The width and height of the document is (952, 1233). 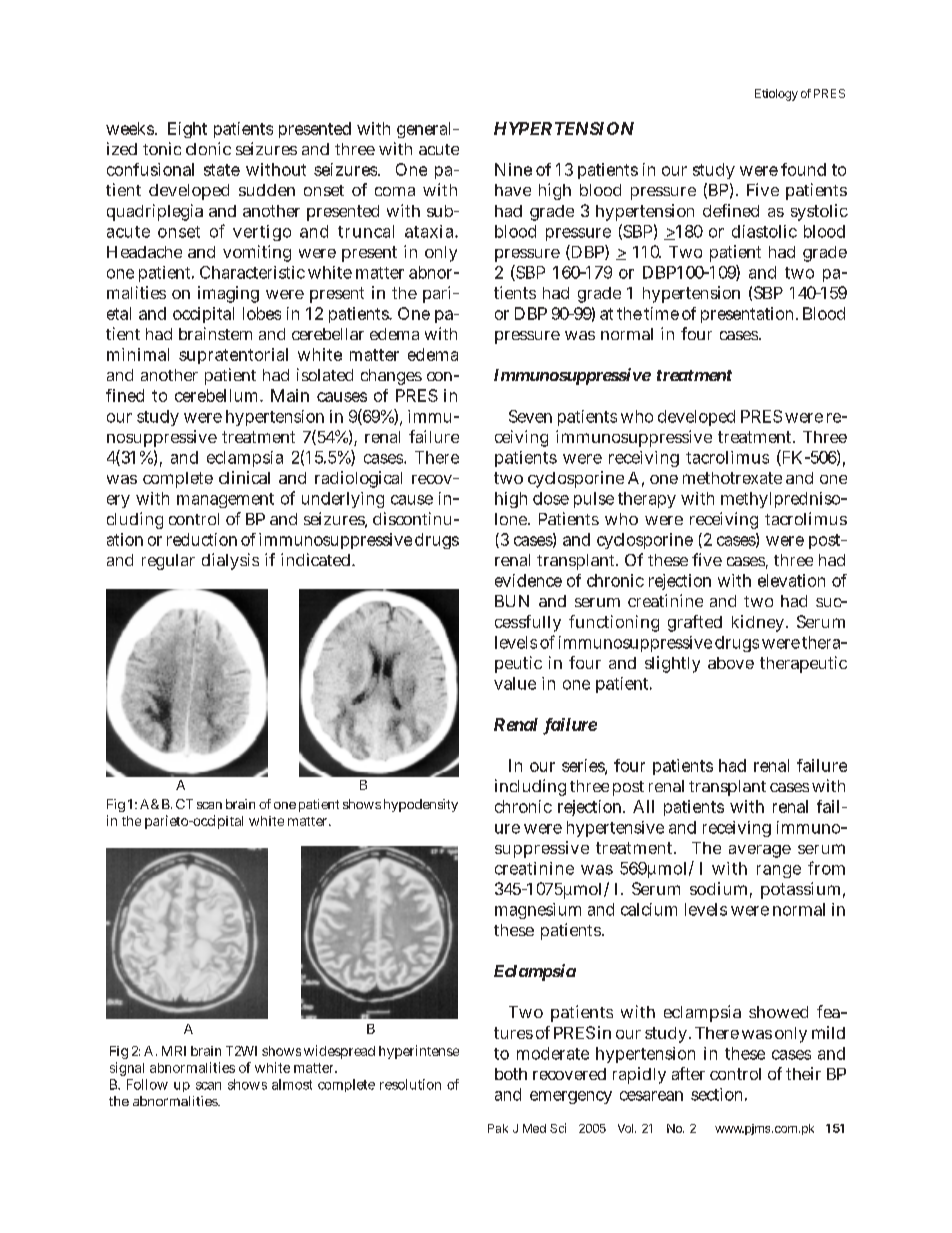 I want to click on grafted, so click(x=695, y=623).
